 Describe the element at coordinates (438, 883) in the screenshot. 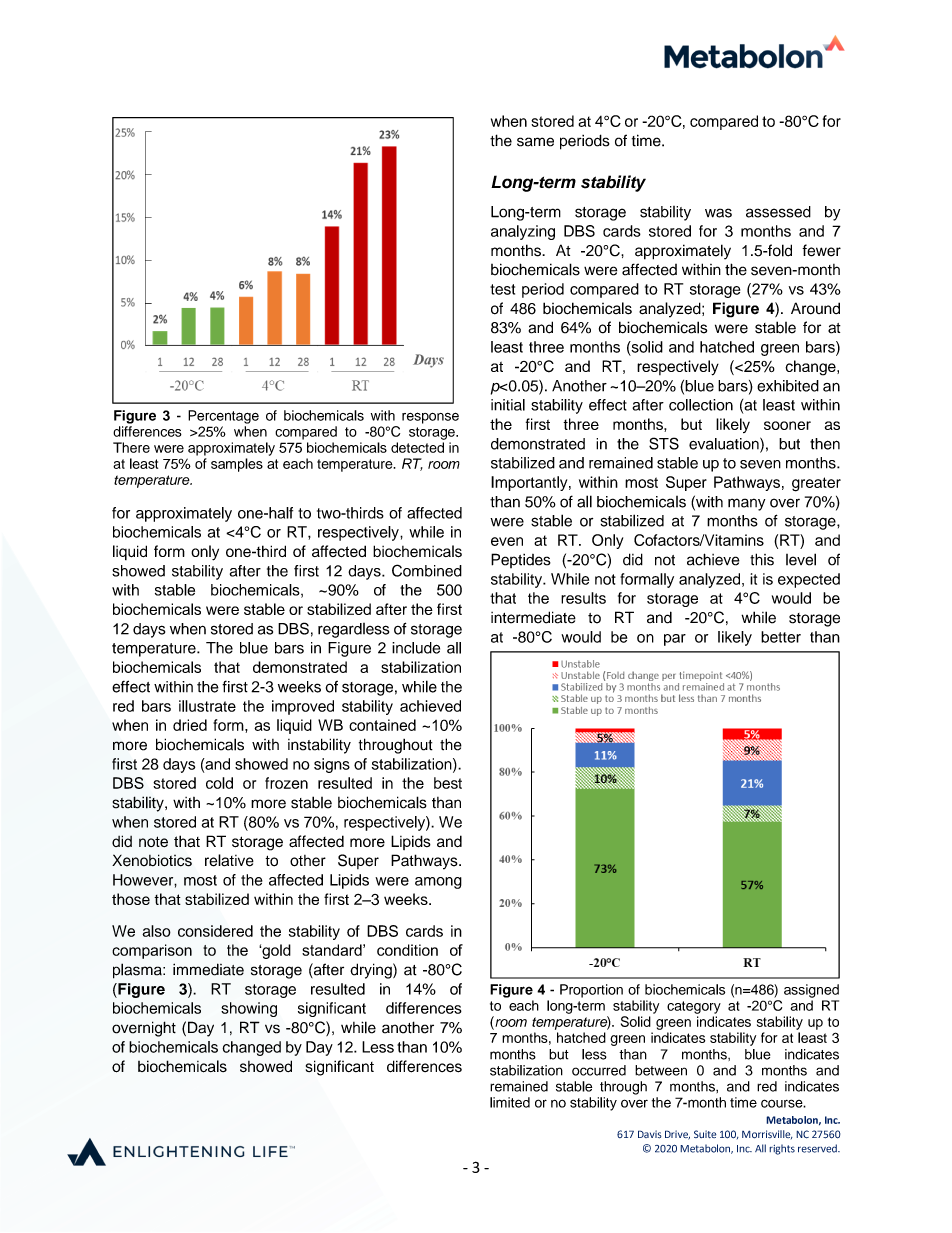

I see `among` at that location.
